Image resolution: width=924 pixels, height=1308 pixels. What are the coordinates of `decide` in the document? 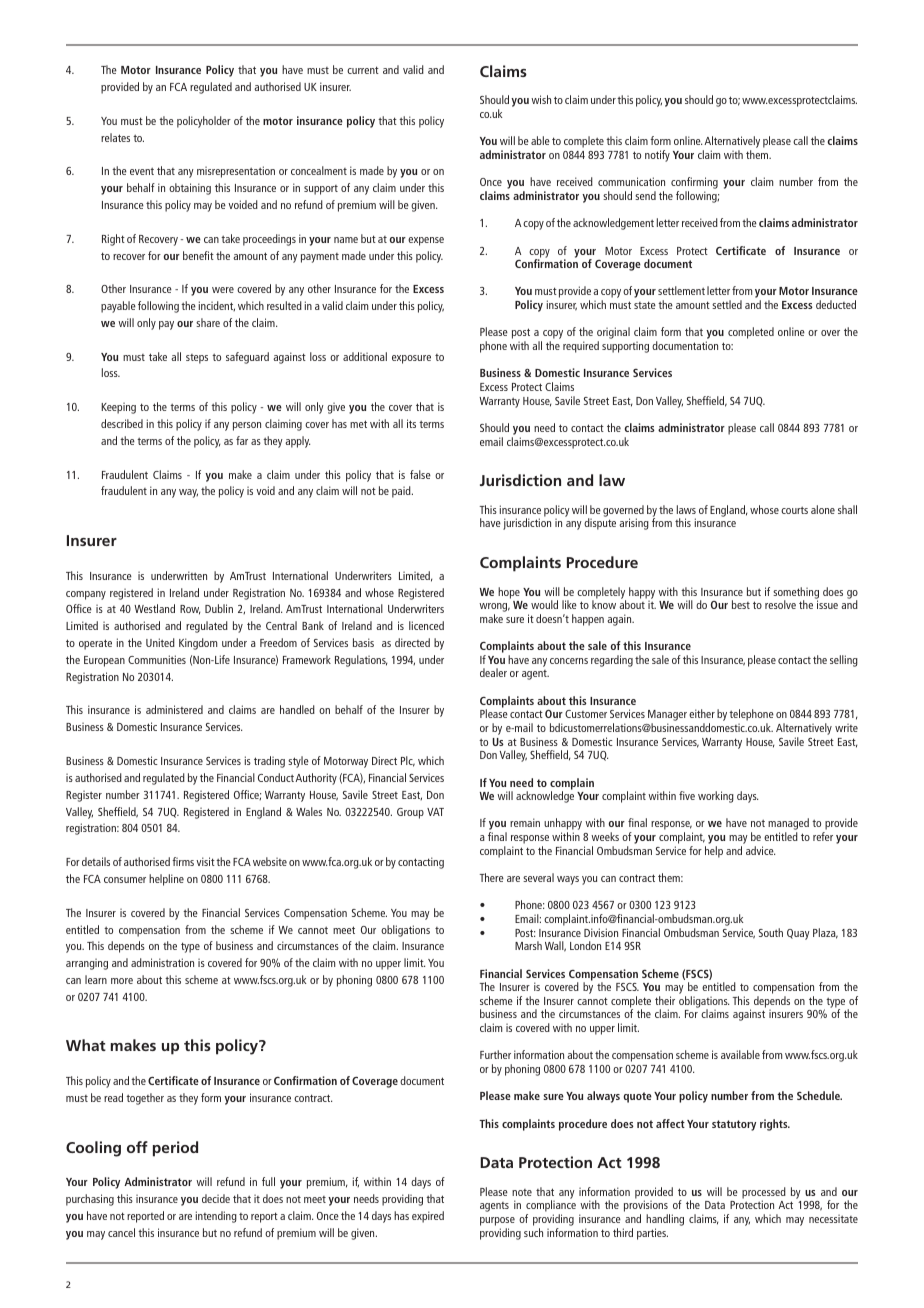 It's located at (216, 1198).
